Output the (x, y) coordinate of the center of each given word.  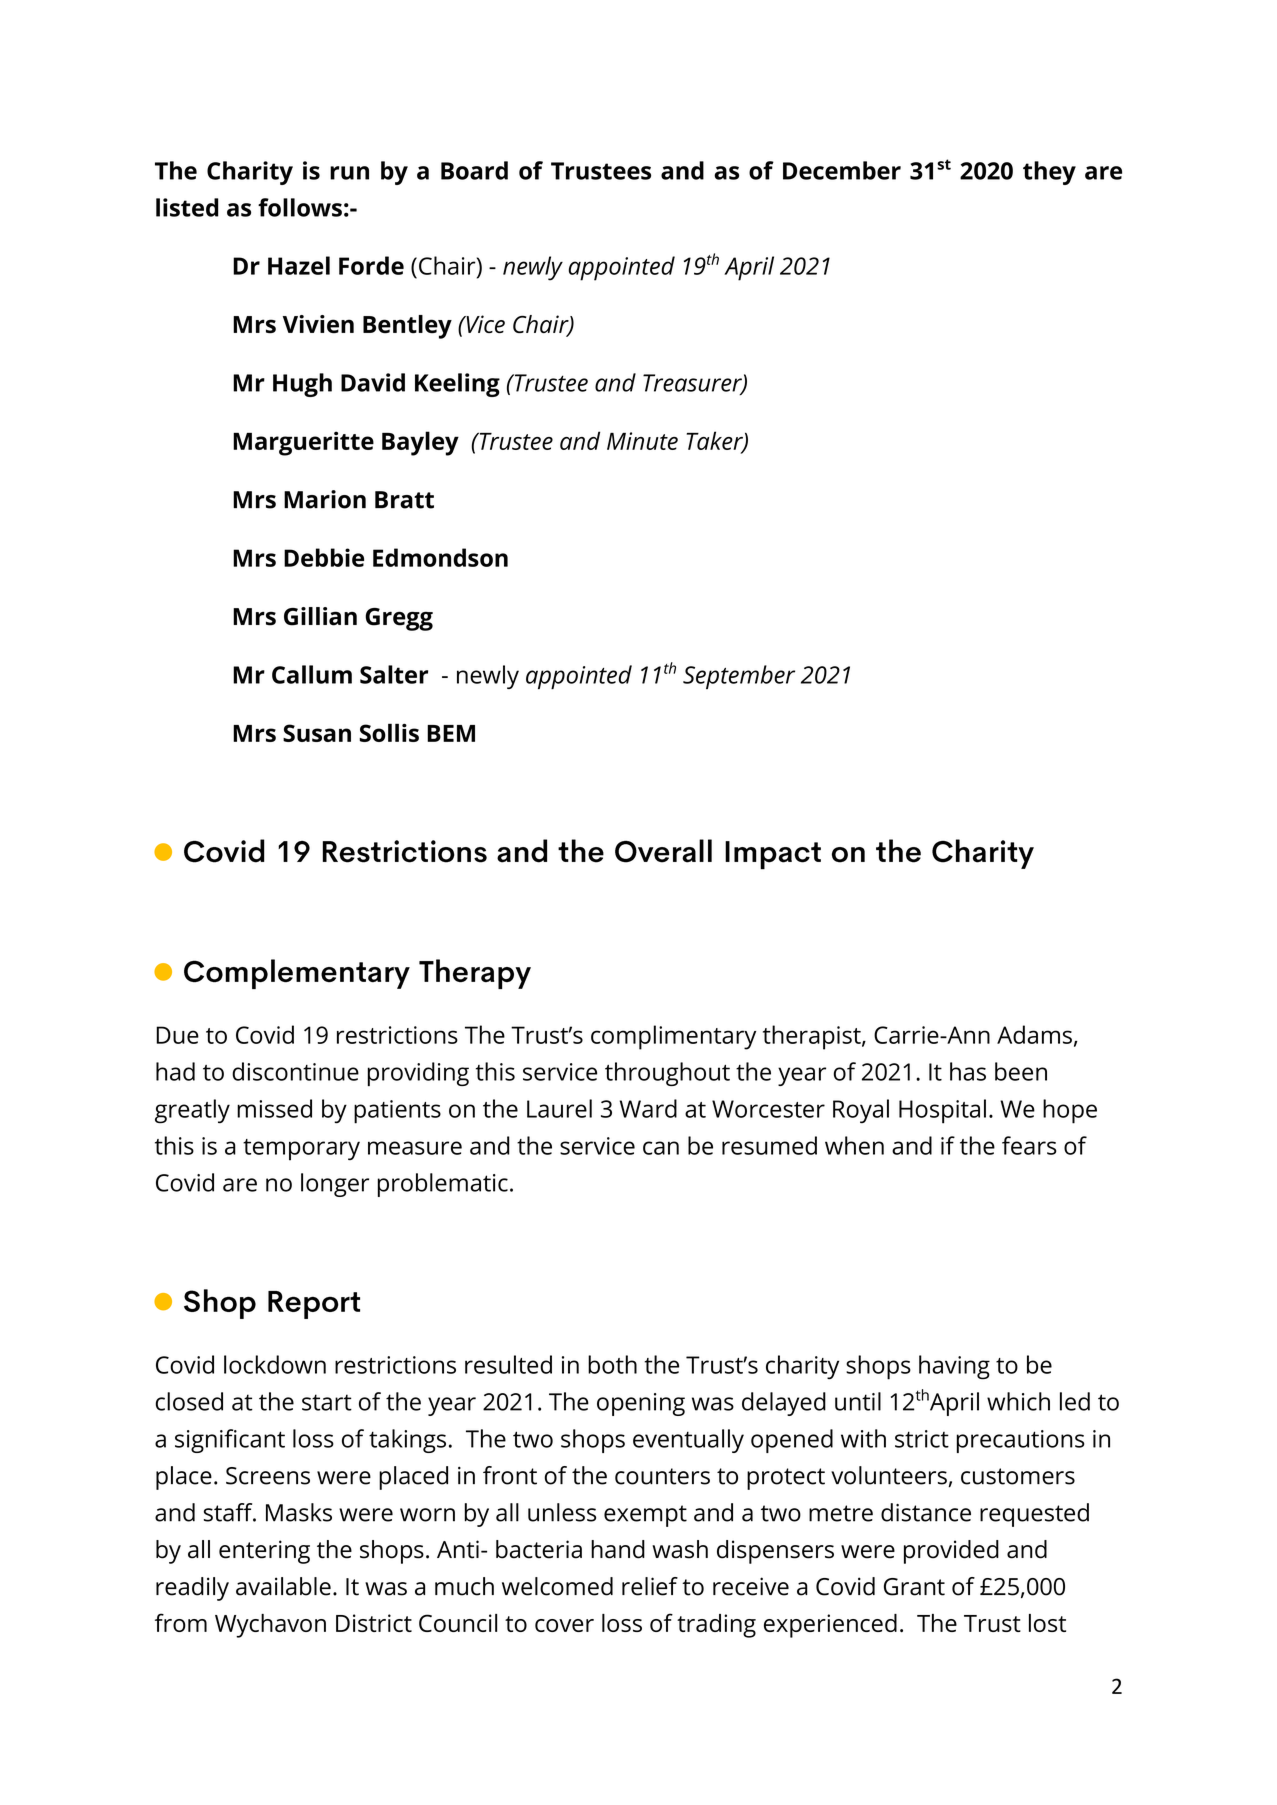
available (283, 1586)
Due (177, 1035)
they (1049, 173)
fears (1029, 1145)
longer (335, 1185)
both (612, 1364)
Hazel (299, 265)
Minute (642, 441)
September (739, 677)
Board (474, 170)
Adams (1034, 1034)
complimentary (673, 1037)
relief (650, 1586)
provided (951, 1552)
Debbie (324, 557)
